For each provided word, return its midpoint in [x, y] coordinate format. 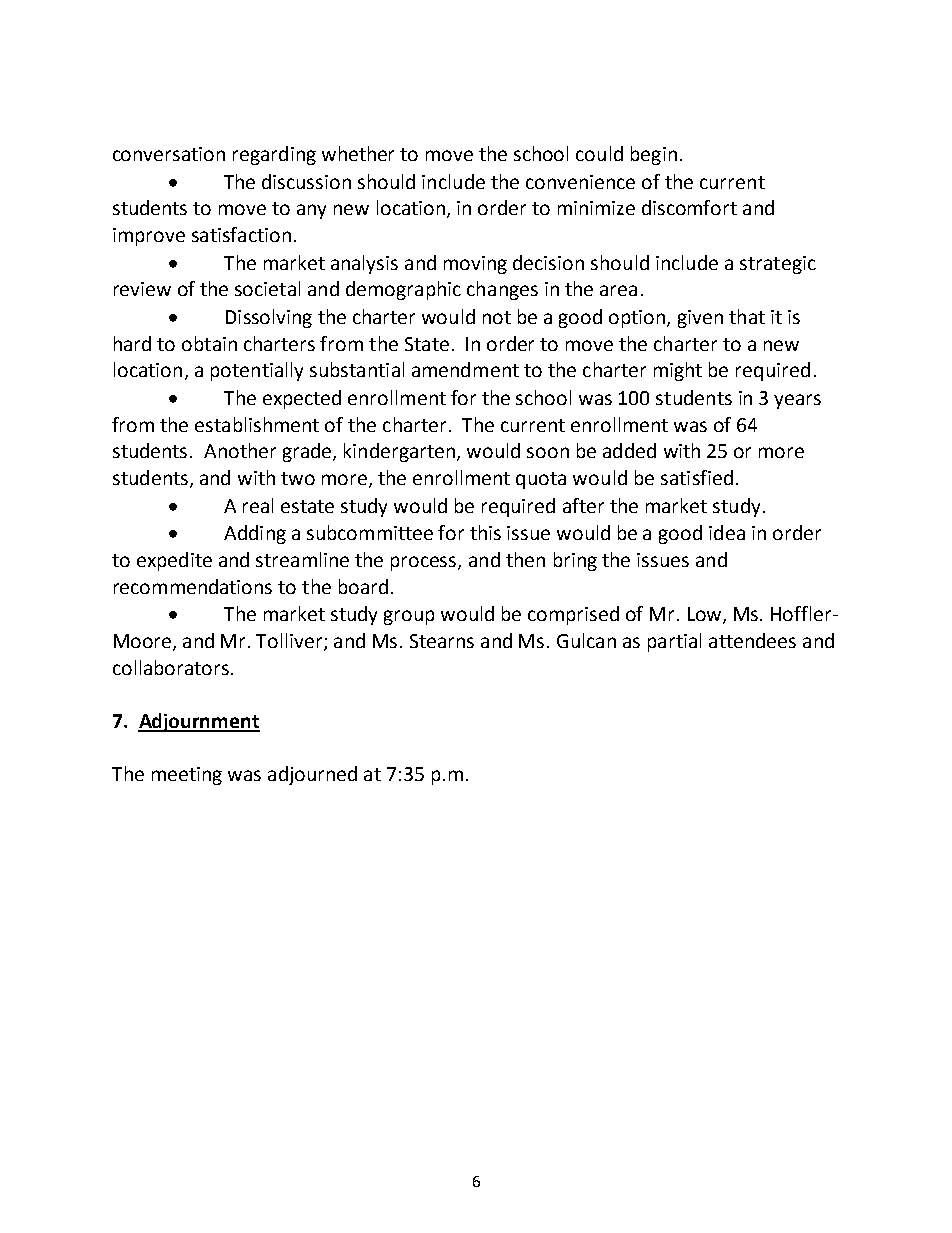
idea [727, 532]
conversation [169, 154]
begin [654, 155]
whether [358, 153]
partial [674, 642]
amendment [465, 369]
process [425, 563]
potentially [257, 371]
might [678, 371]
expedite [174, 561]
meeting [187, 776]
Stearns [442, 641]
